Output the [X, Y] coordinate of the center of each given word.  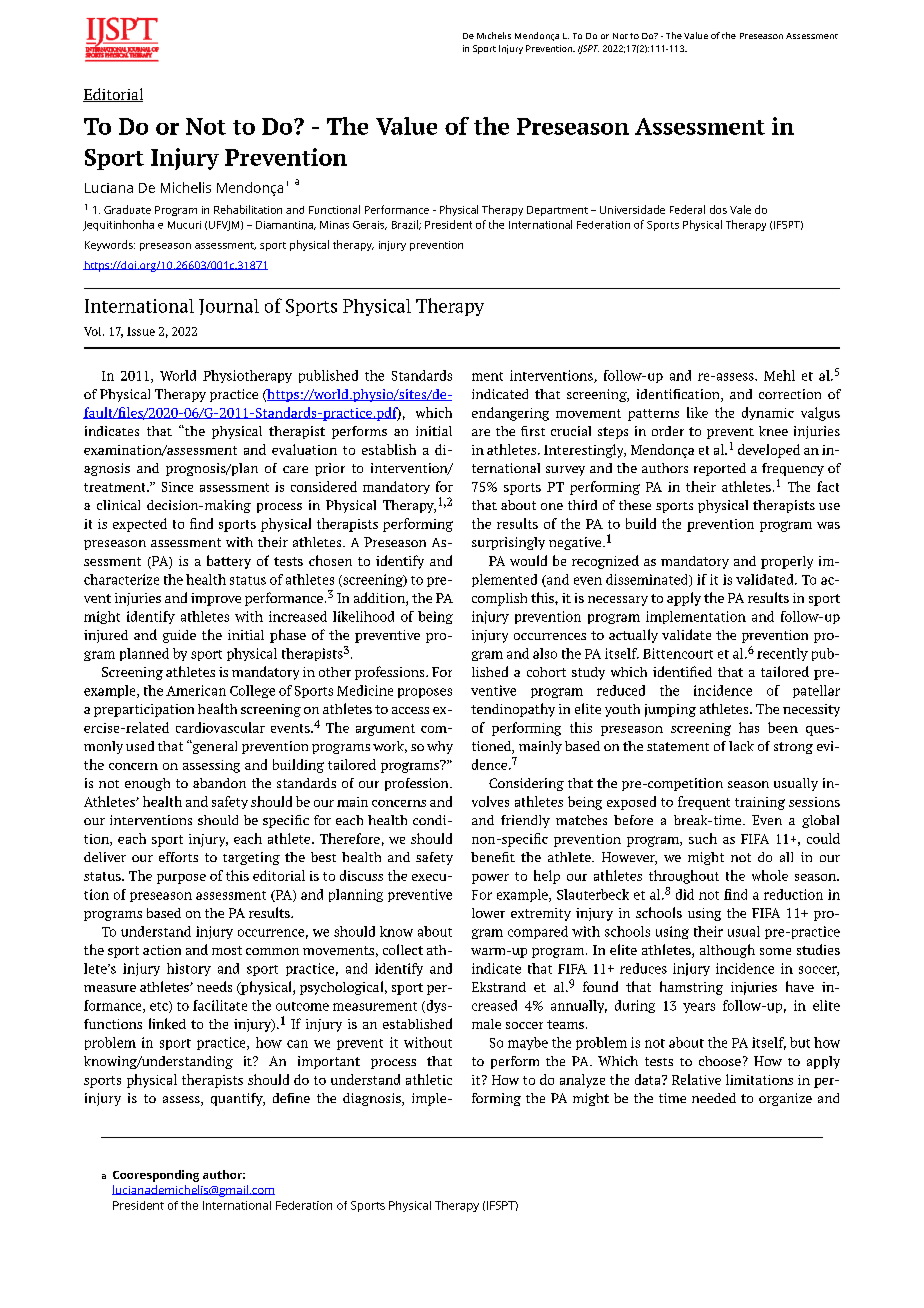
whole [770, 875]
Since [177, 487]
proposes [425, 693]
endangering [510, 414]
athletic [429, 1079]
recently [782, 654]
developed [769, 451]
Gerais [370, 225]
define [291, 1098]
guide [179, 636]
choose [720, 1061]
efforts [178, 857]
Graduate [127, 209]
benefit [493, 857]
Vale [740, 209]
